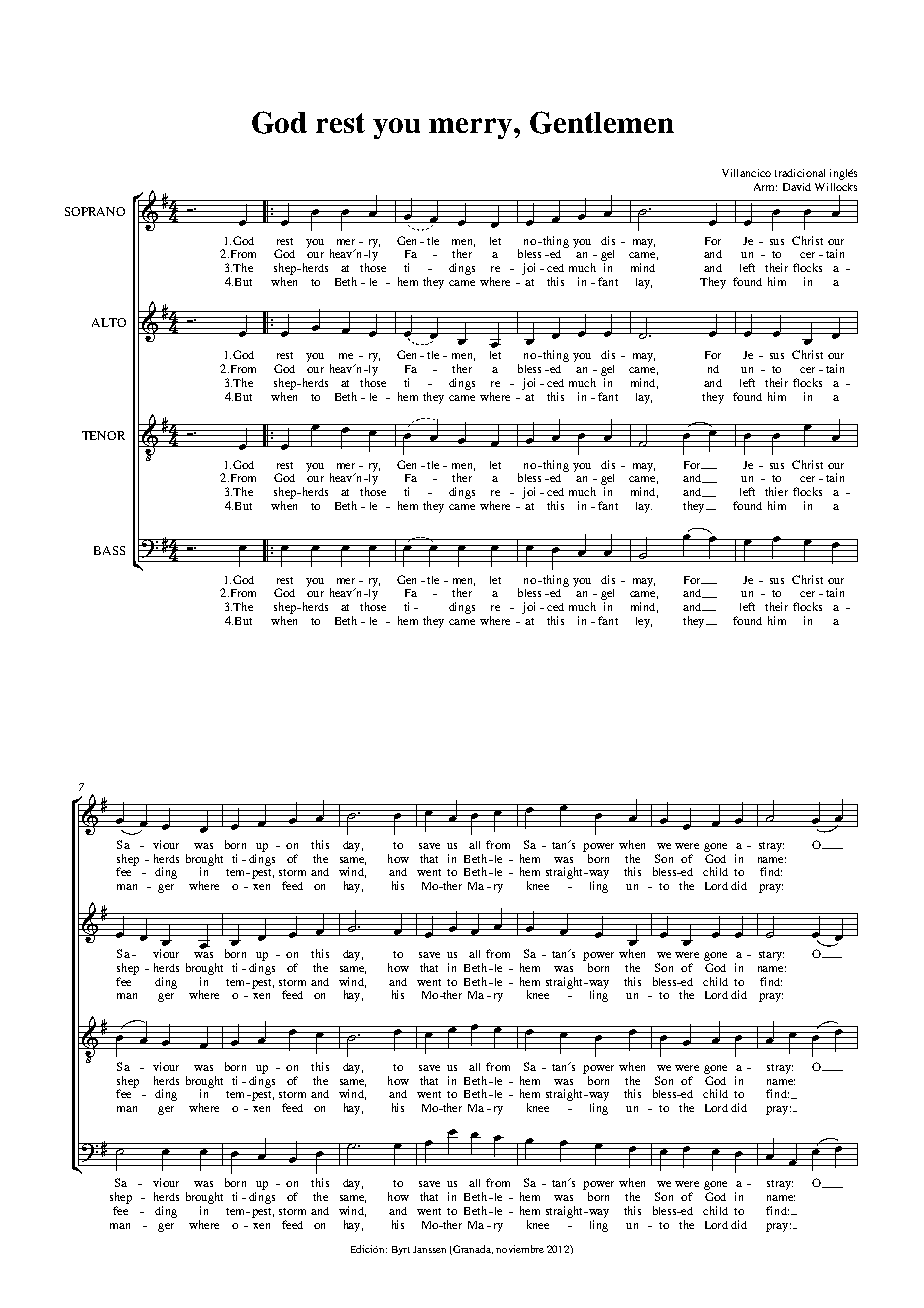 The height and width of the screenshot is (1308, 924). What do you see at coordinates (771, 956) in the screenshot?
I see `stary` at bounding box center [771, 956].
